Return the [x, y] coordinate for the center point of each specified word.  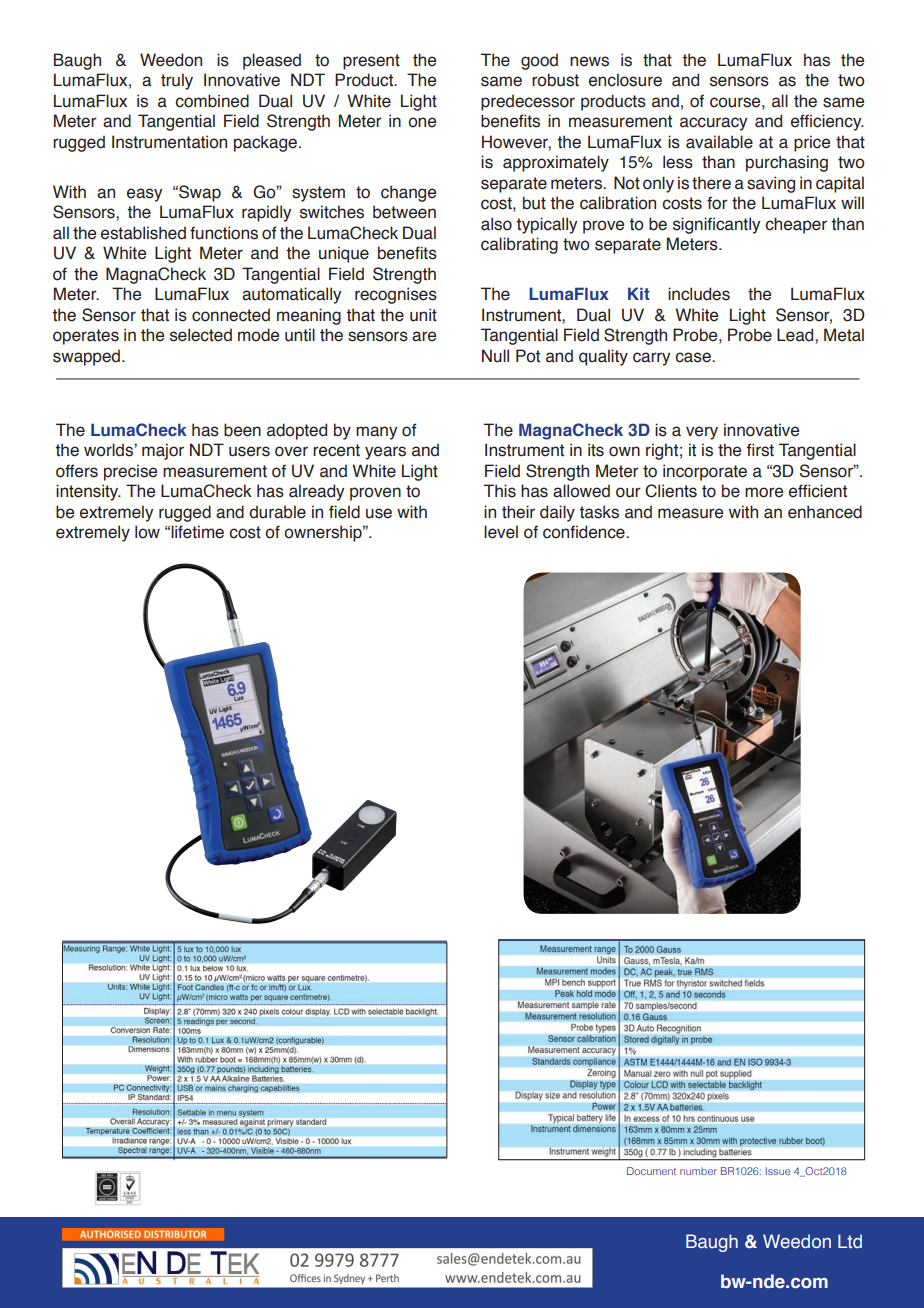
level [501, 532]
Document [651, 1171]
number [698, 1171]
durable [277, 512]
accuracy [714, 124]
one [422, 122]
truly [177, 81]
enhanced [825, 512]
